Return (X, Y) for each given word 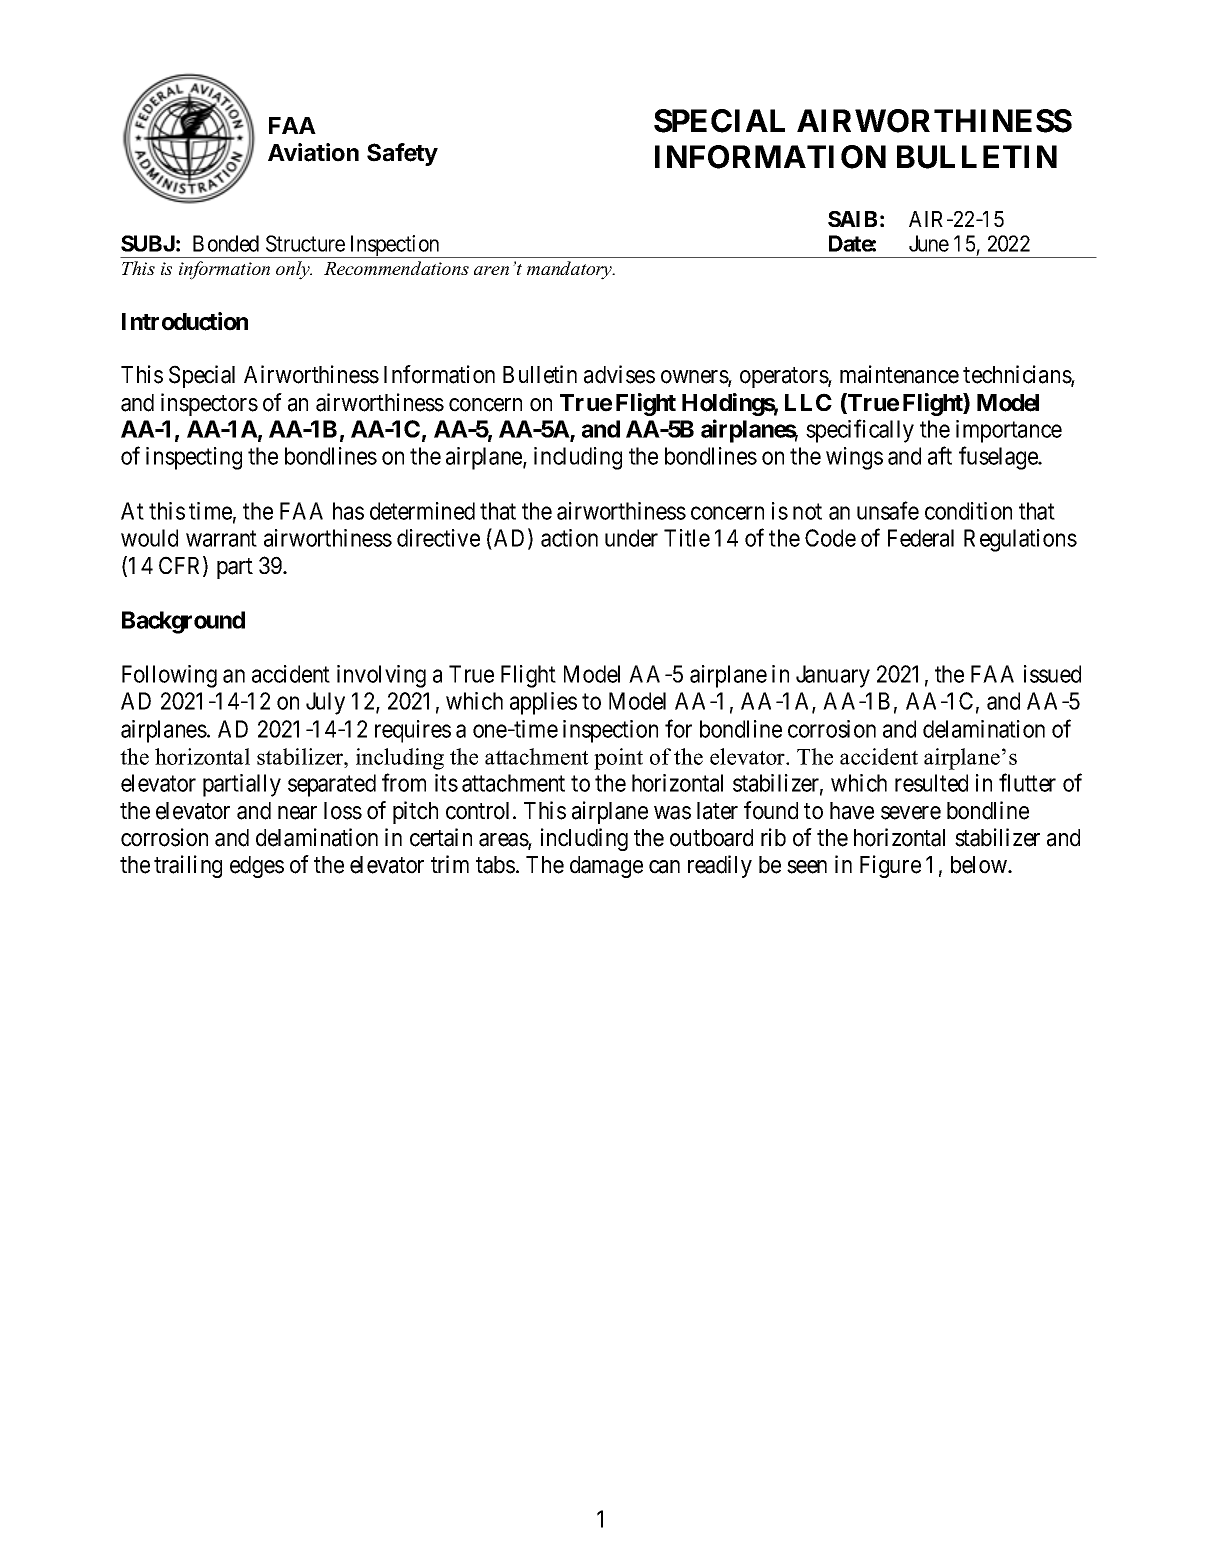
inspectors (209, 404)
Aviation (313, 152)
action (569, 538)
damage (606, 867)
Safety (402, 154)
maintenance (899, 374)
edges (257, 867)
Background (183, 622)
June (929, 243)
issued (1052, 674)
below (980, 865)
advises (619, 374)
